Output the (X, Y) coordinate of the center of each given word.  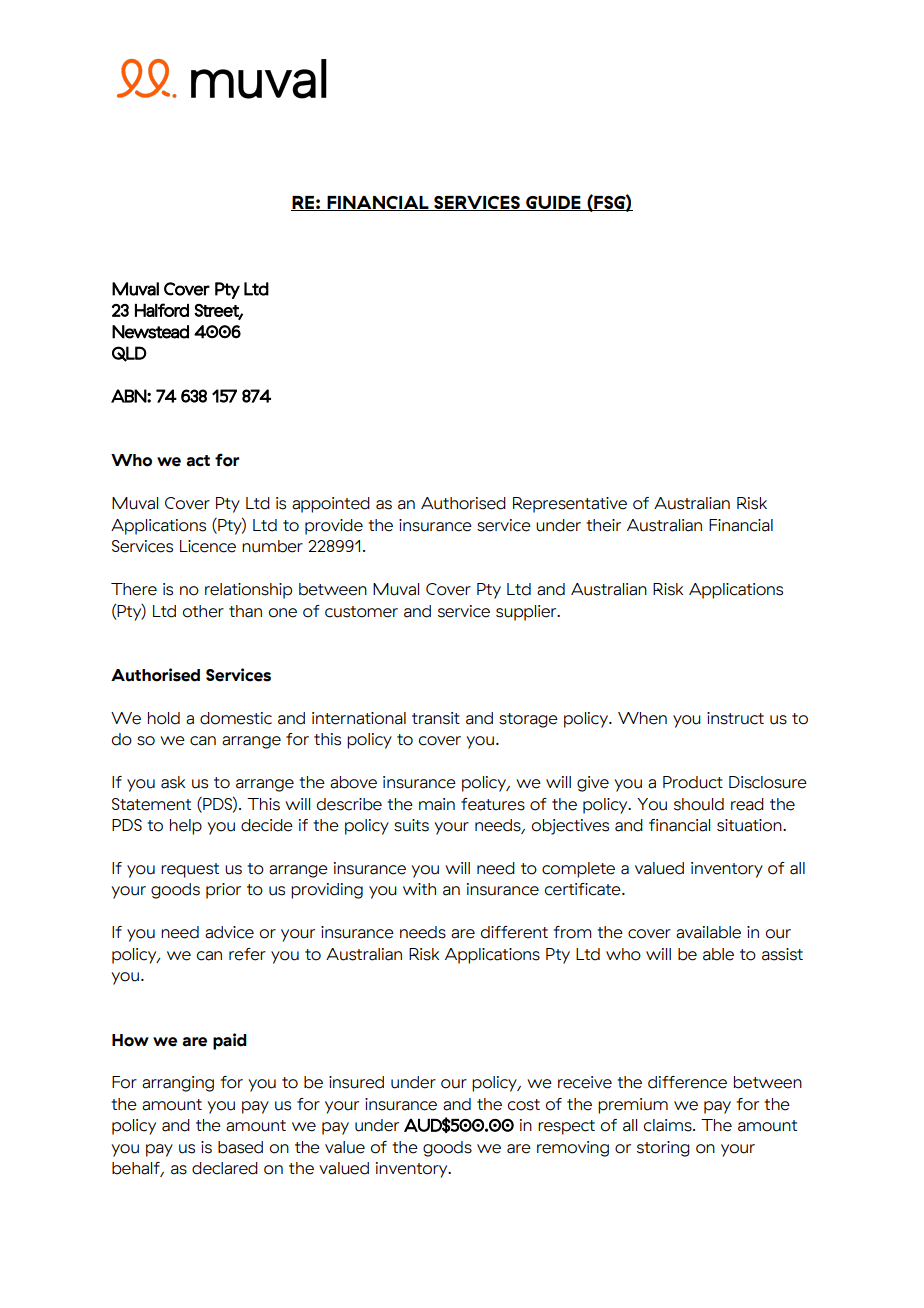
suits (411, 825)
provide (334, 527)
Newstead (150, 332)
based (240, 1147)
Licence (208, 546)
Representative (570, 505)
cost (524, 1105)
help (186, 827)
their (603, 525)
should (699, 804)
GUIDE (553, 203)
